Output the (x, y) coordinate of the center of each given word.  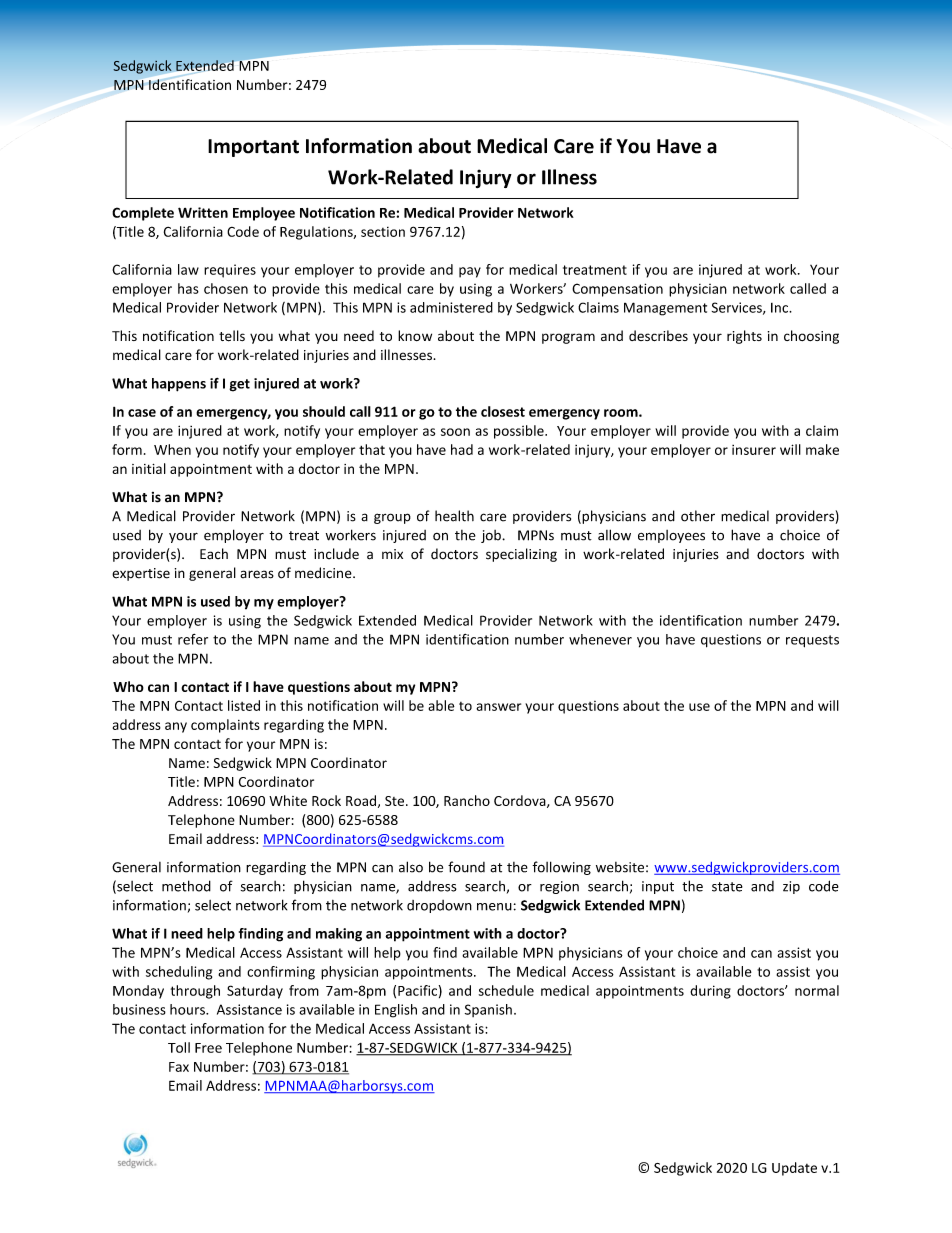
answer (498, 707)
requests (812, 641)
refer (193, 639)
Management (665, 309)
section (383, 232)
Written (203, 212)
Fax (179, 1067)
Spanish (488, 1010)
